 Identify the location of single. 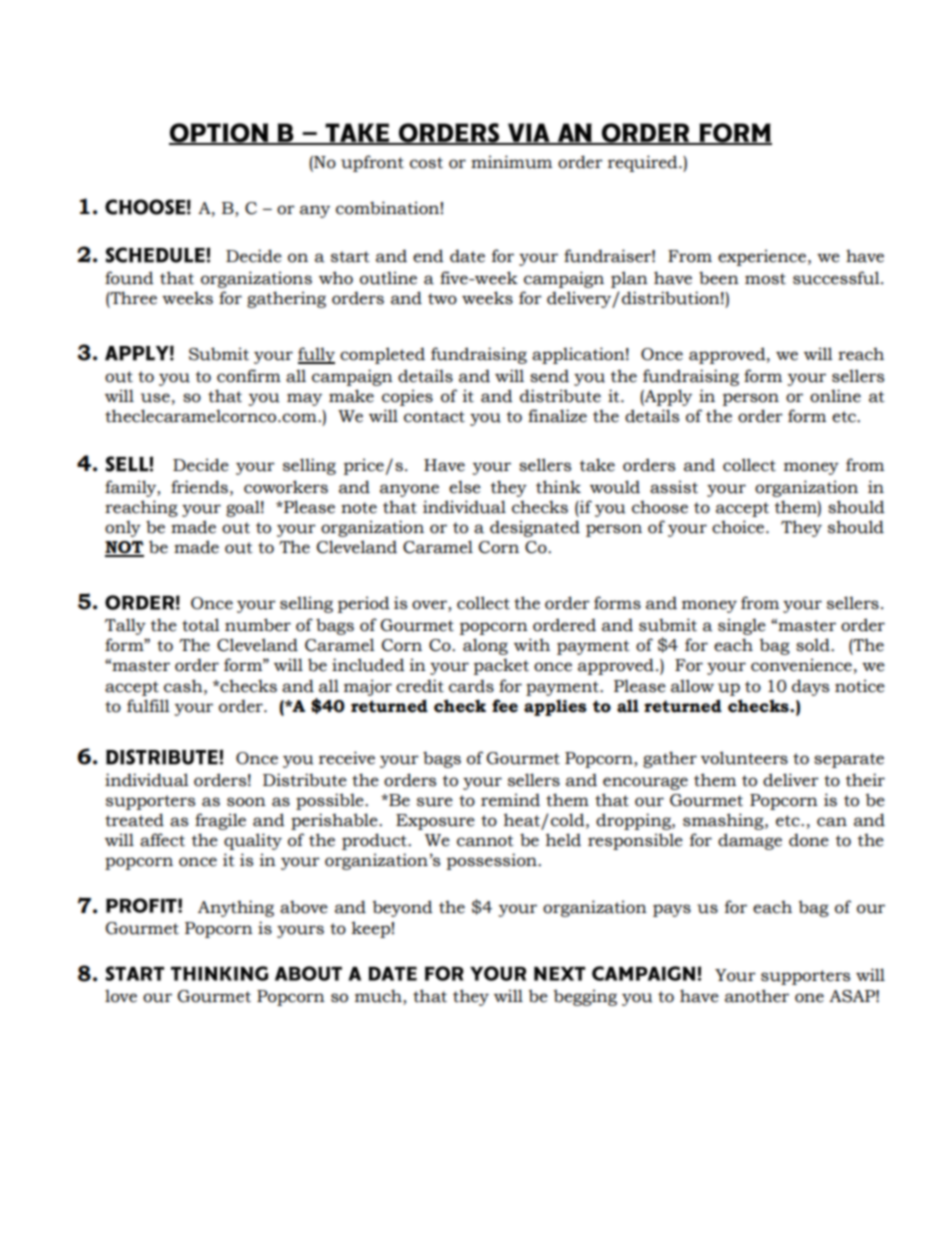
(742, 626).
